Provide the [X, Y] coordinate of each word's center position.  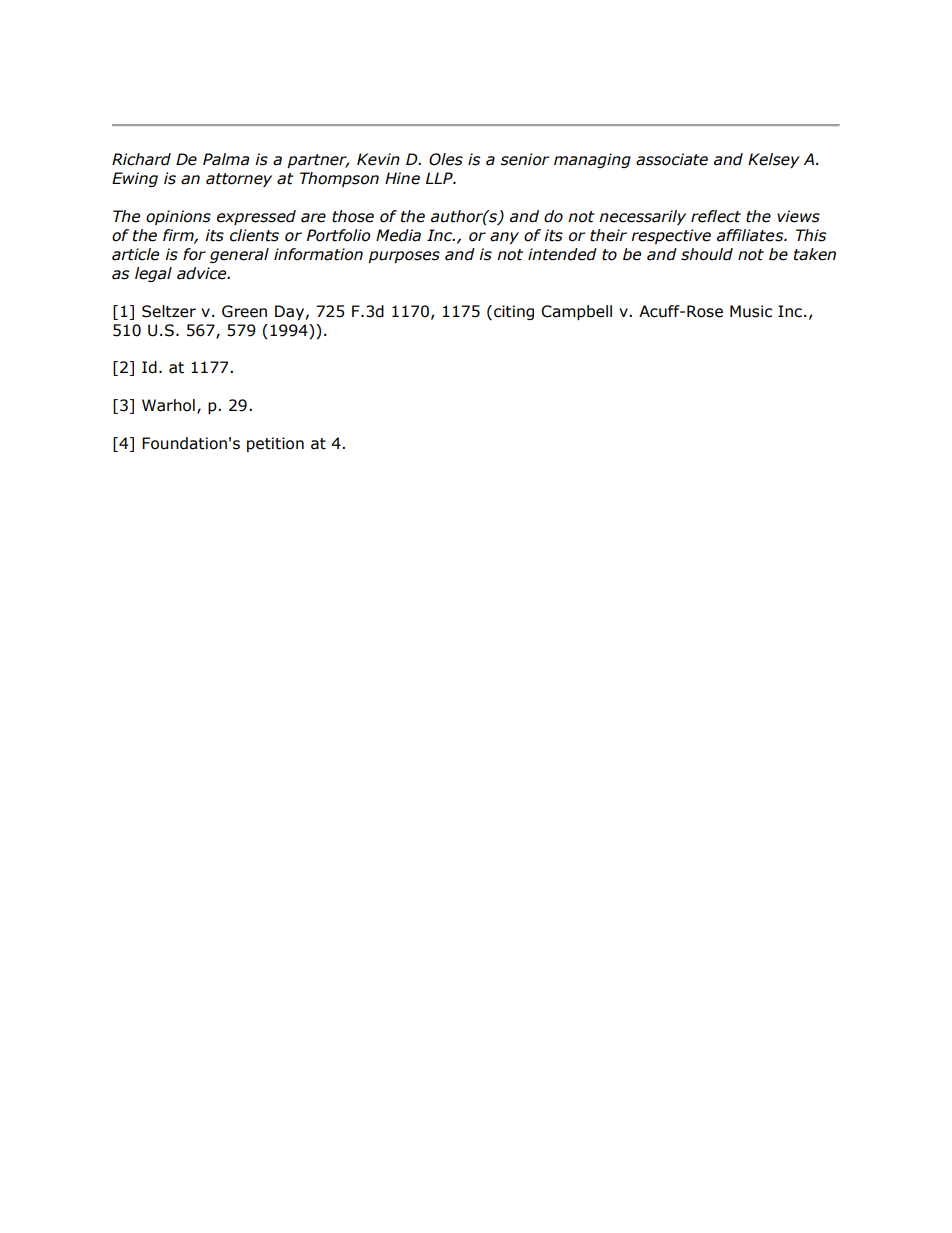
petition [275, 444]
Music [751, 311]
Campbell [576, 312]
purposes [404, 257]
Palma [226, 159]
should [707, 254]
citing [514, 312]
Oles [446, 159]
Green [244, 311]
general [239, 255]
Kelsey [774, 160]
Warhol [168, 405]
